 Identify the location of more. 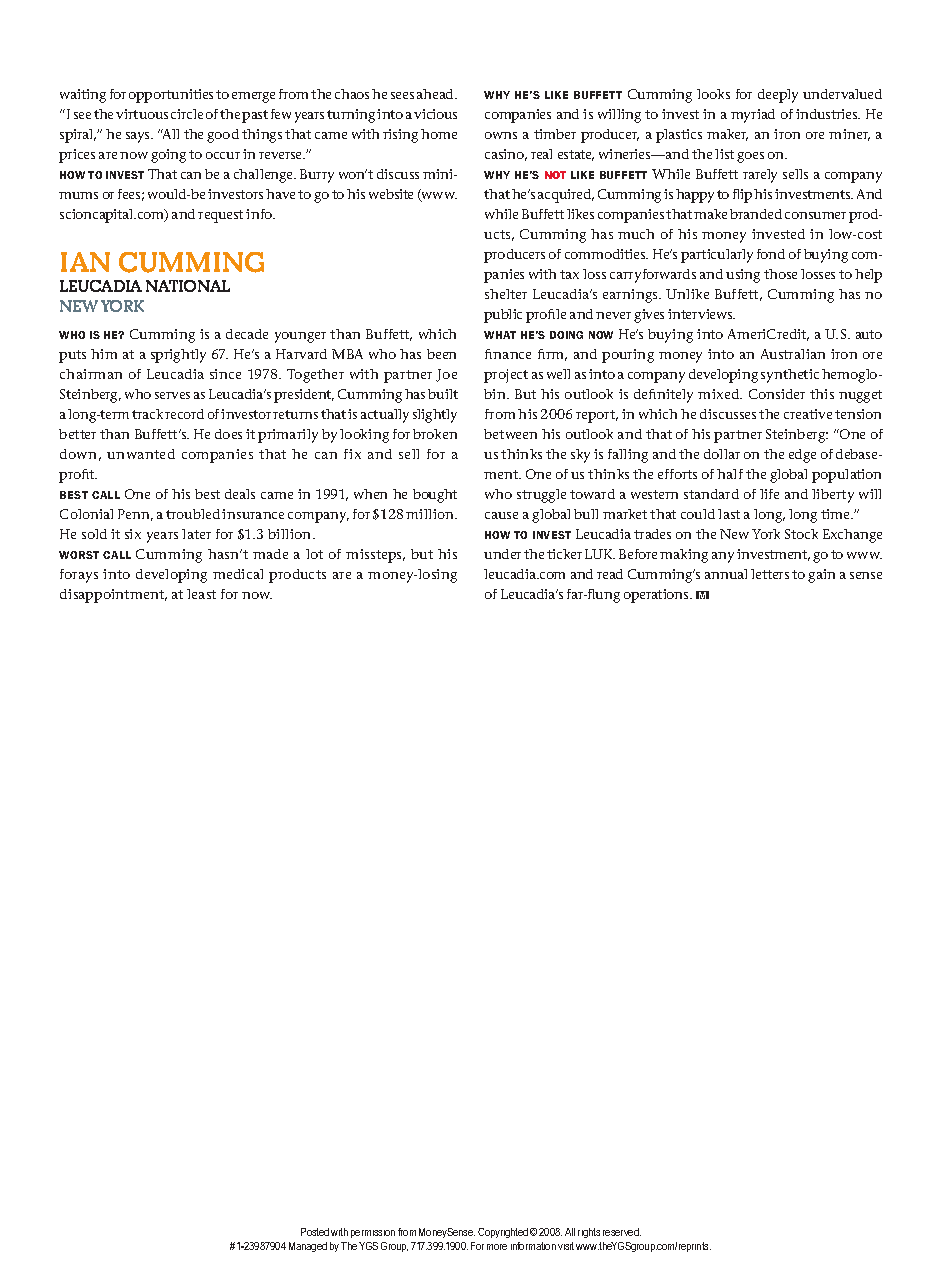
(497, 1247).
